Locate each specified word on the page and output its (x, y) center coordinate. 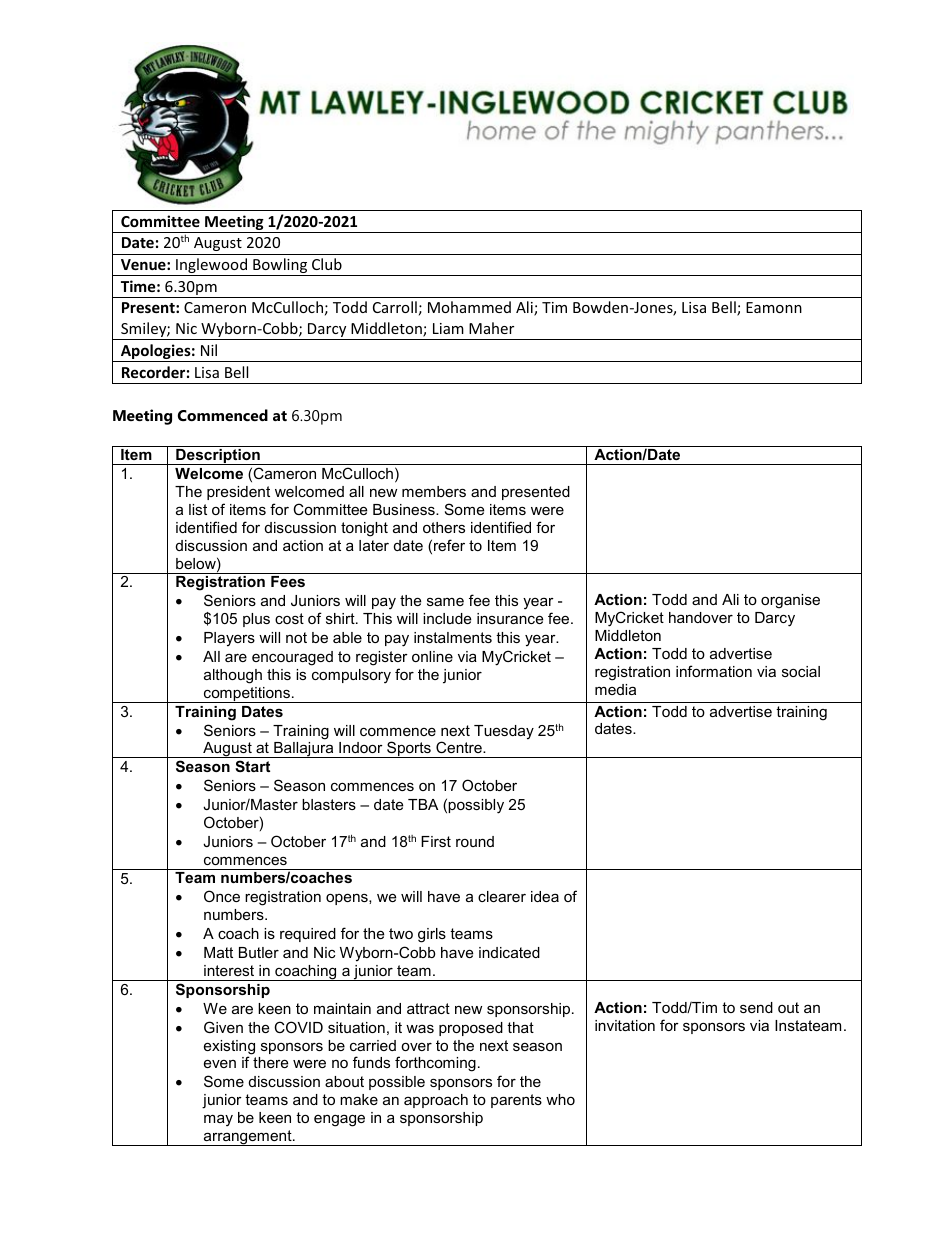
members (434, 491)
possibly (476, 806)
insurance (510, 618)
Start (252, 766)
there (270, 1062)
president (238, 493)
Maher (491, 328)
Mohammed (469, 307)
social (801, 671)
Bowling (280, 267)
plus (256, 620)
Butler (259, 952)
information (714, 671)
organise (790, 601)
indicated (509, 952)
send (756, 1007)
